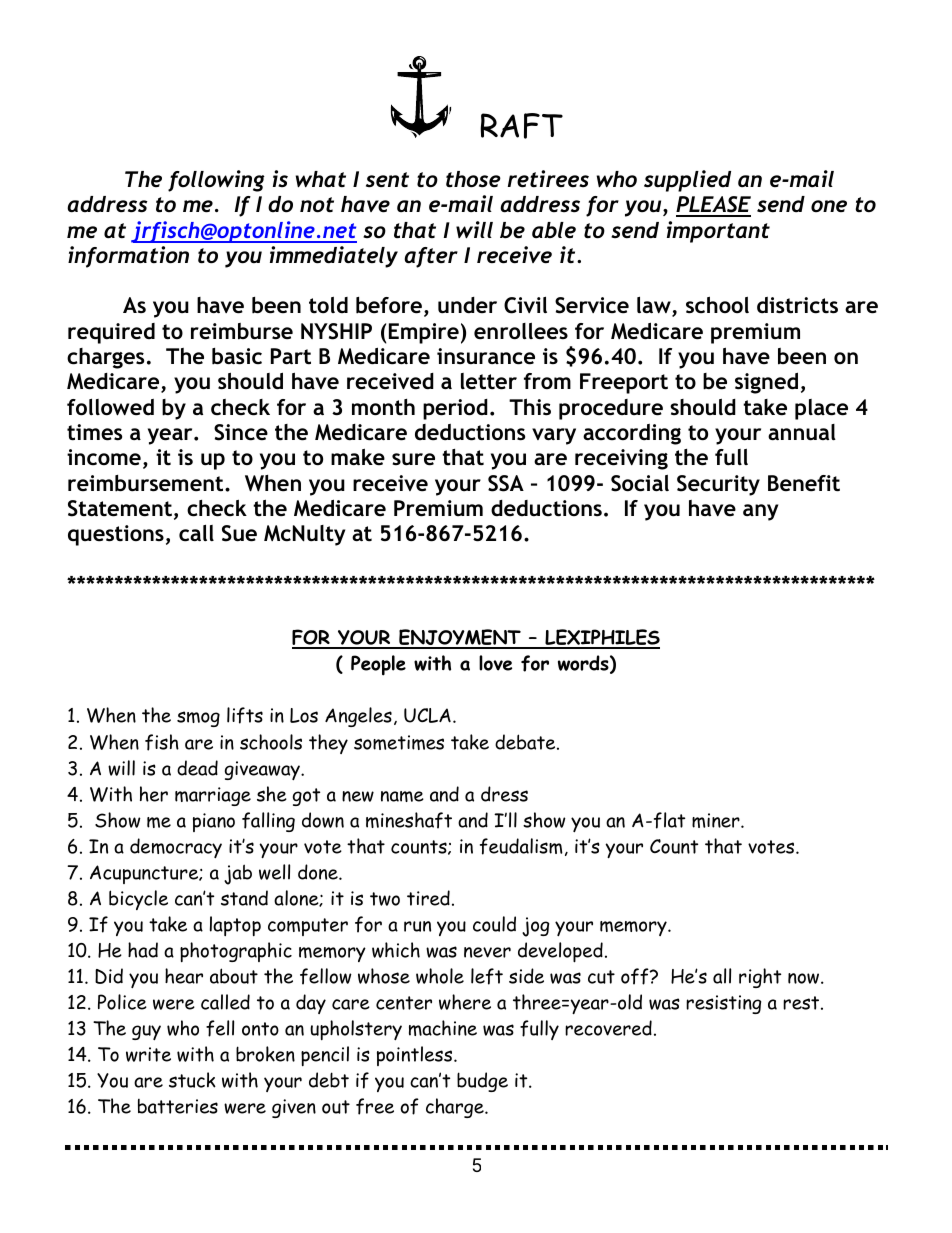  I want to click on those, so click(473, 179).
